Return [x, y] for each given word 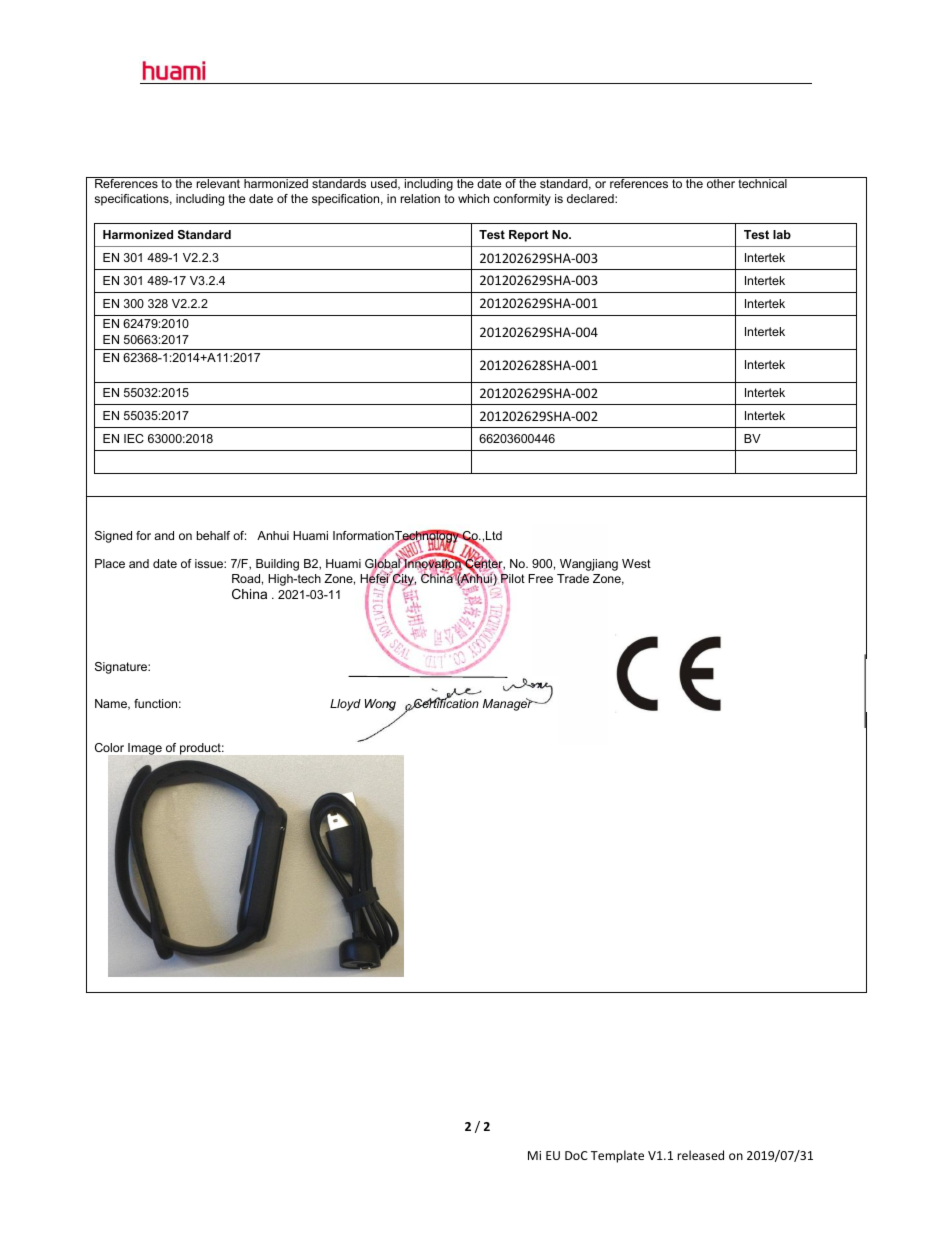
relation [420, 198]
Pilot [512, 577]
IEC [134, 438]
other [720, 182]
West [636, 563]
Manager [509, 704]
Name [112, 704]
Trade [573, 578]
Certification [445, 702]
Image [145, 749]
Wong [380, 705]
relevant [218, 182]
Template [617, 1156]
